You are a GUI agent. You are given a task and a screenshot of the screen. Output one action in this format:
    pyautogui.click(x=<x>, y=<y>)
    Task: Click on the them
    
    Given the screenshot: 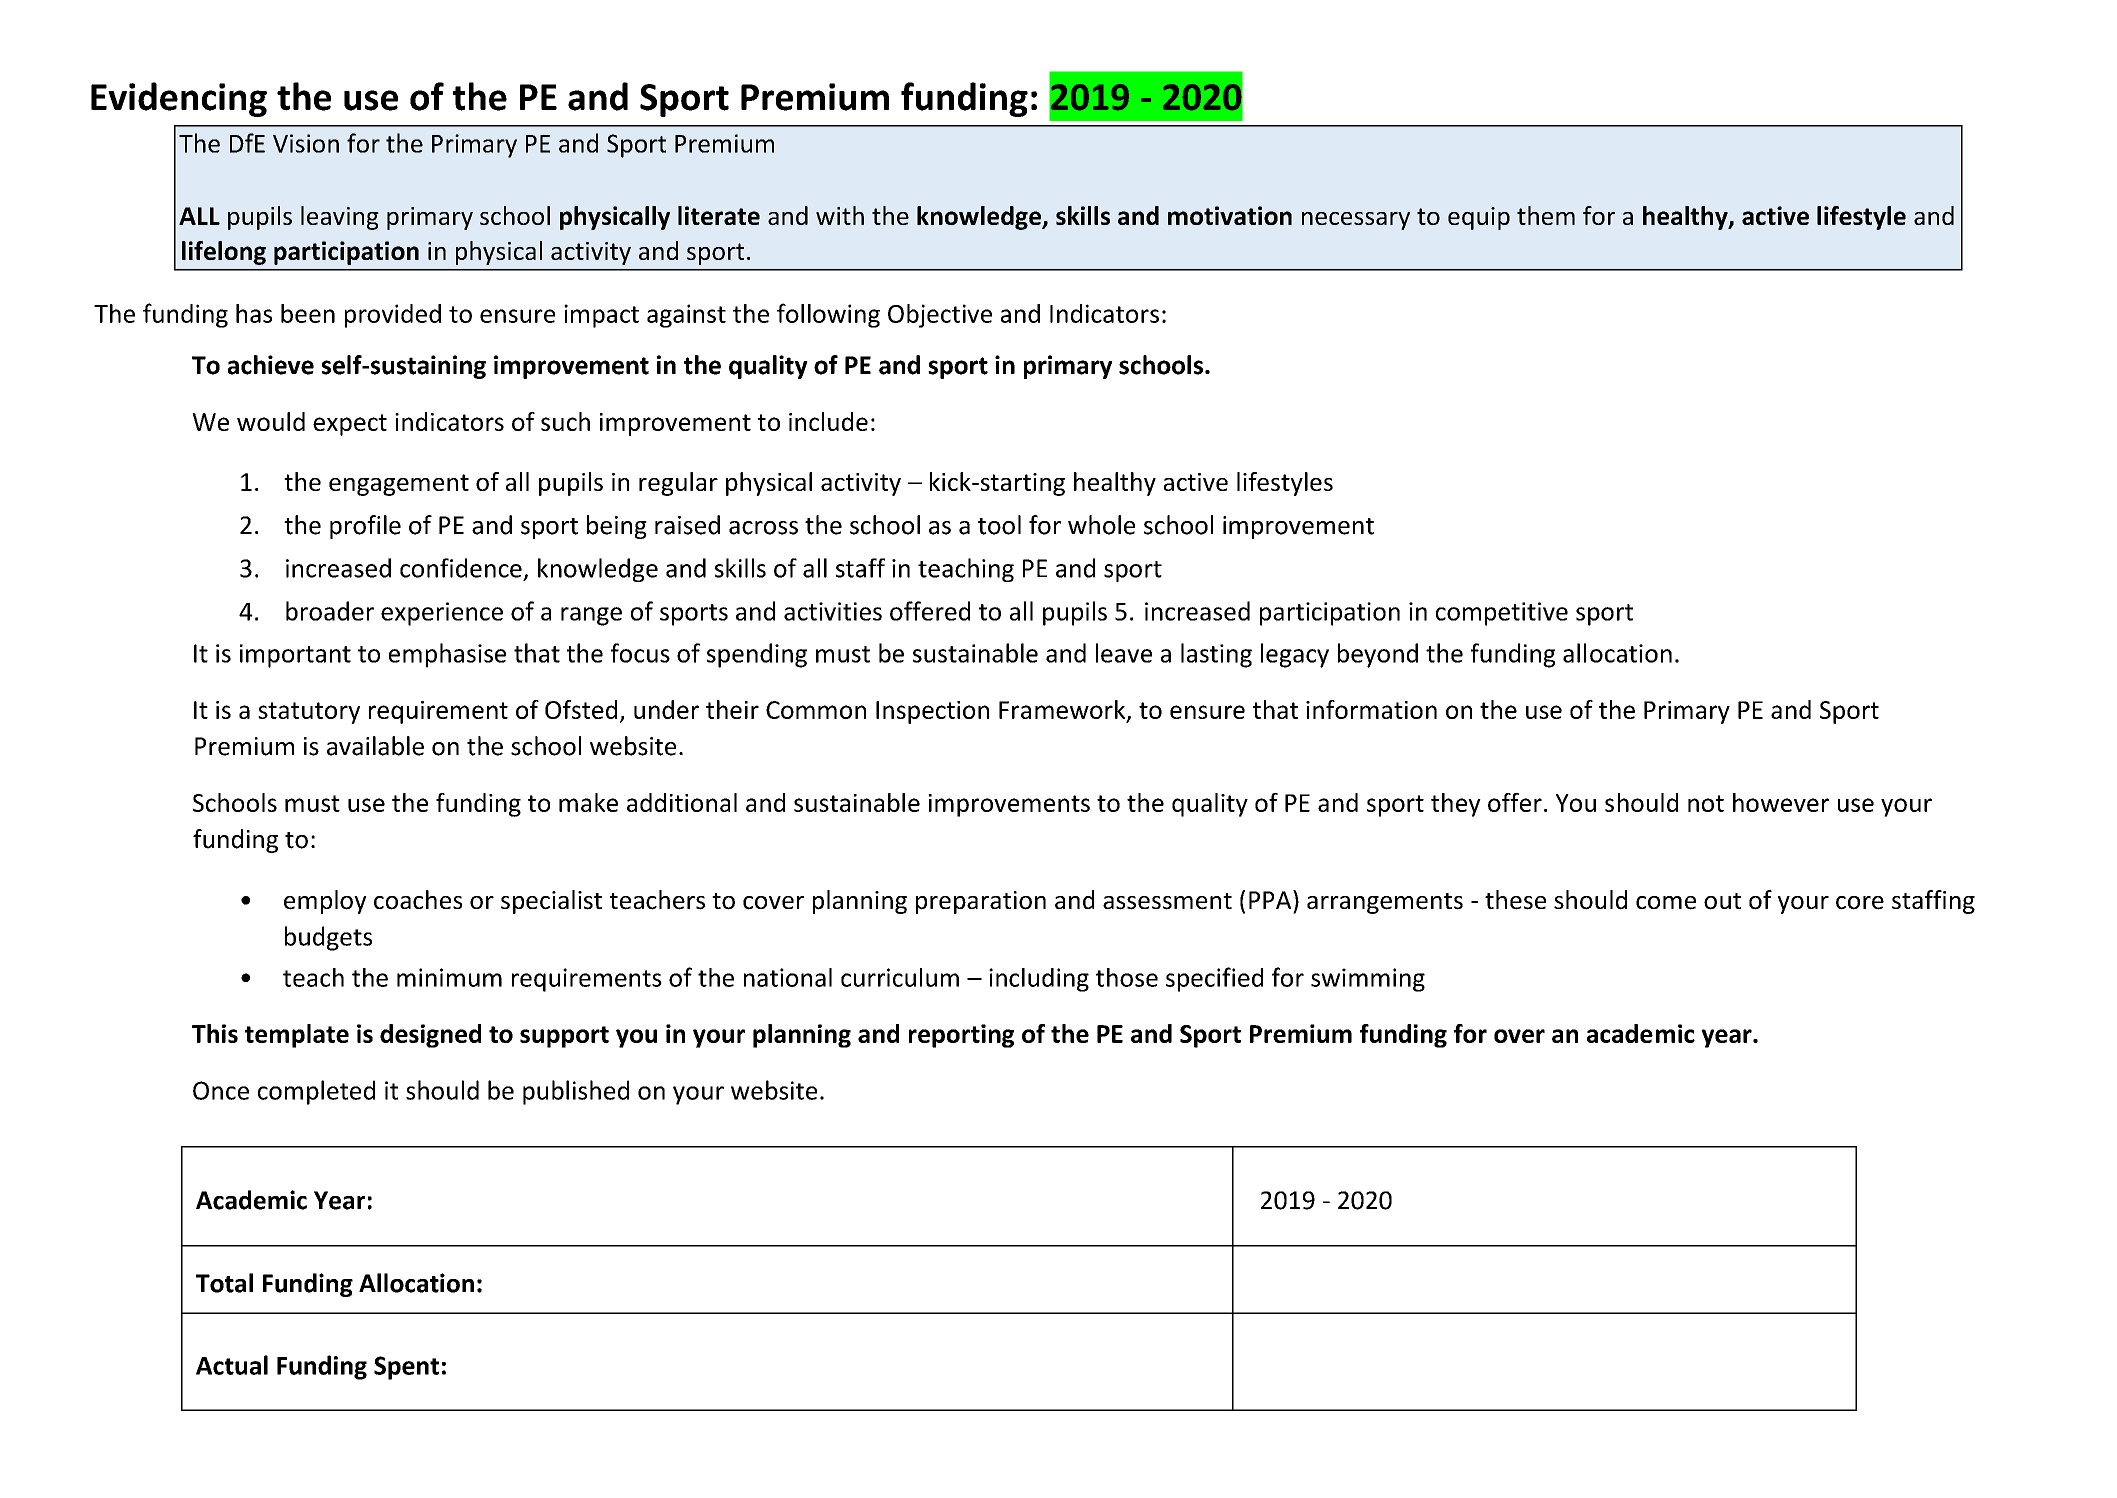 What is the action you would take?
    pyautogui.click(x=1546, y=215)
